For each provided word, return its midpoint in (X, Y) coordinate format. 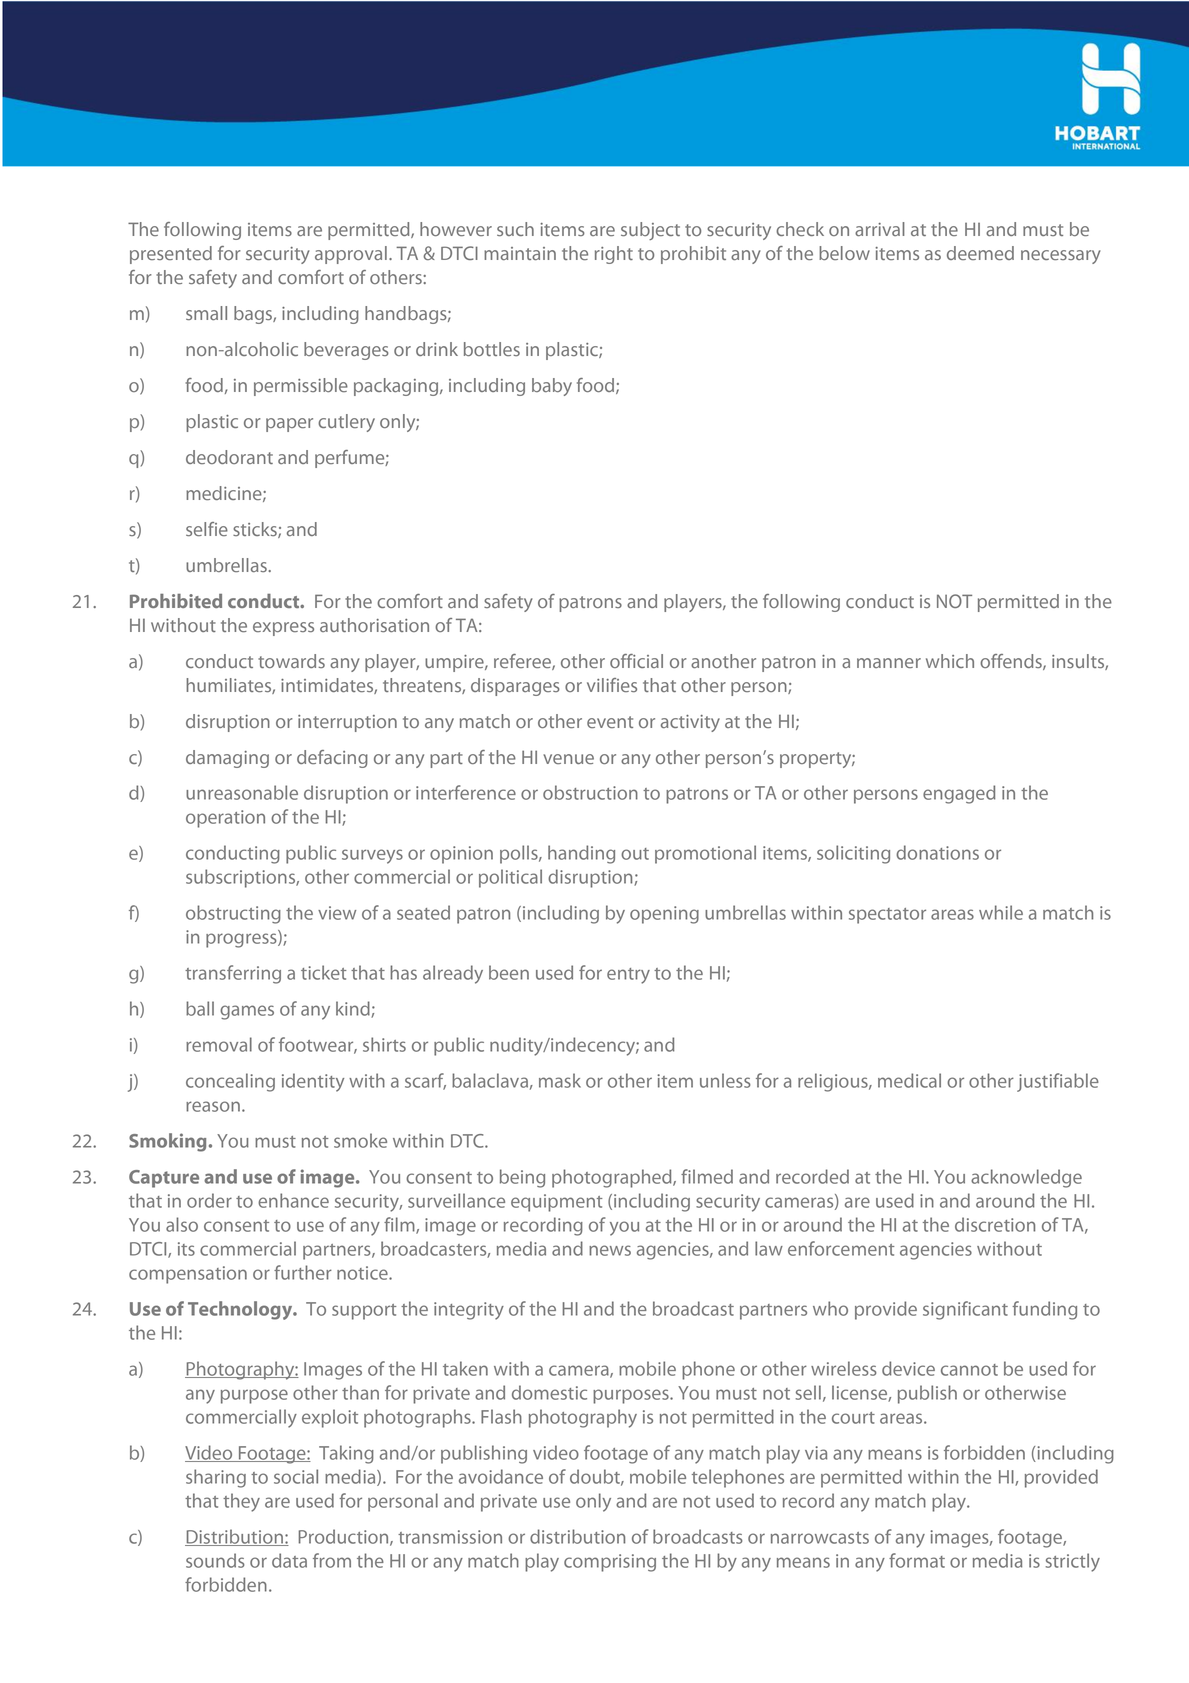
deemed (980, 253)
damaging (227, 759)
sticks (256, 530)
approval (351, 255)
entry (628, 976)
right (614, 255)
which (950, 661)
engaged (959, 794)
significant (965, 1310)
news (610, 1250)
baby (552, 387)
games (247, 1012)
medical (909, 1080)
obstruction (590, 792)
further (303, 1272)
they (241, 1502)
